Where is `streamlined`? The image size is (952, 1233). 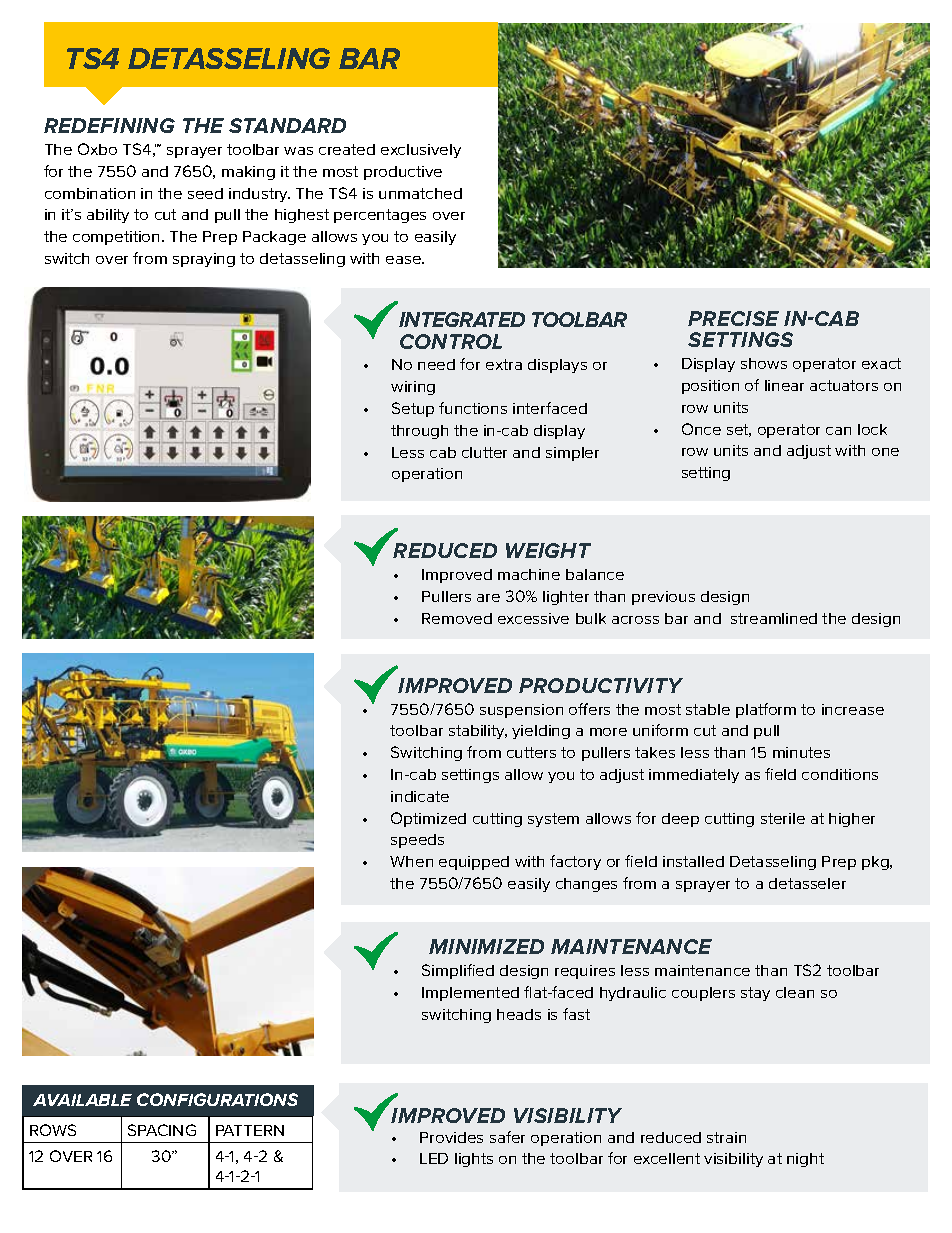
streamlined is located at coordinates (774, 618).
